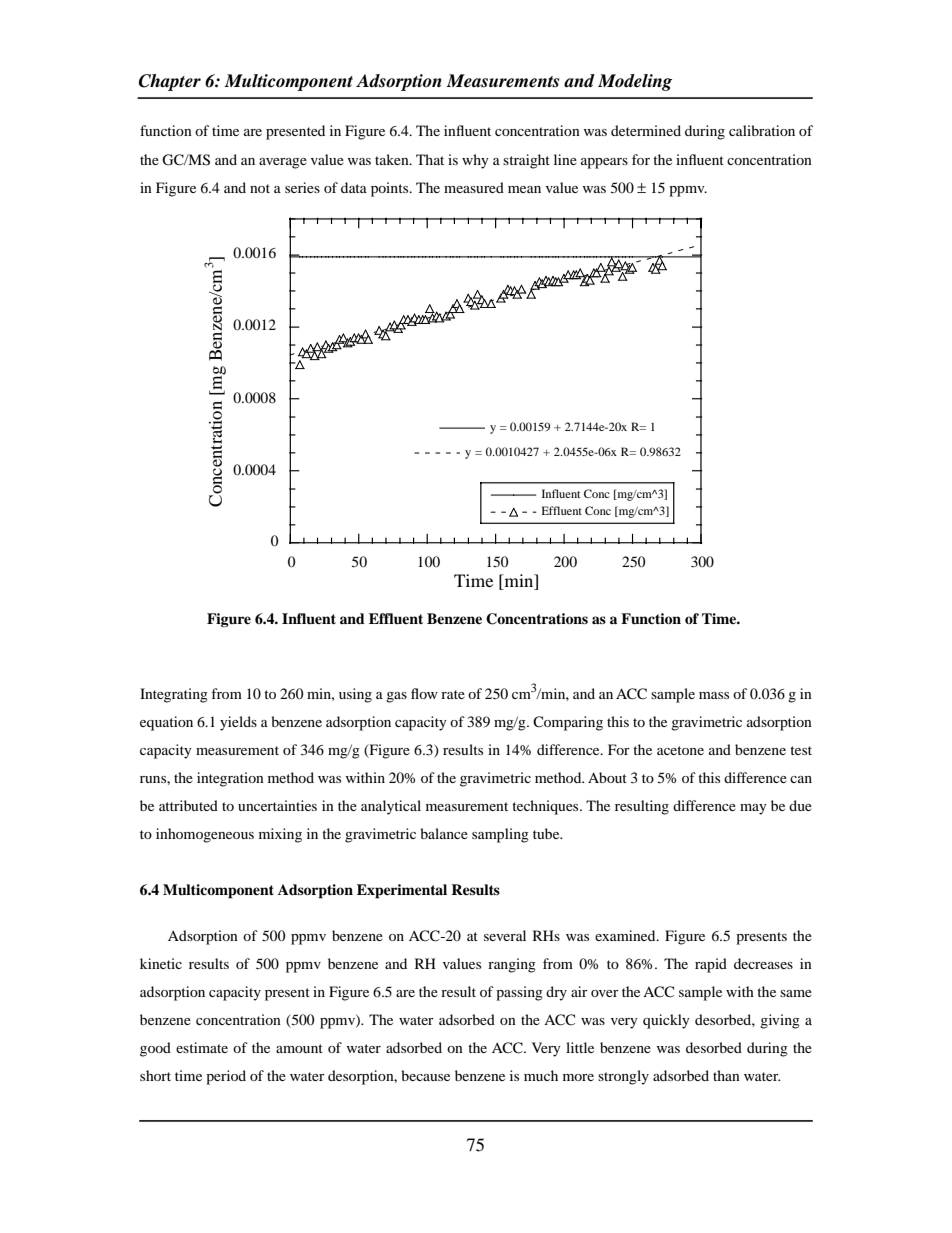  I want to click on why, so click(475, 161).
